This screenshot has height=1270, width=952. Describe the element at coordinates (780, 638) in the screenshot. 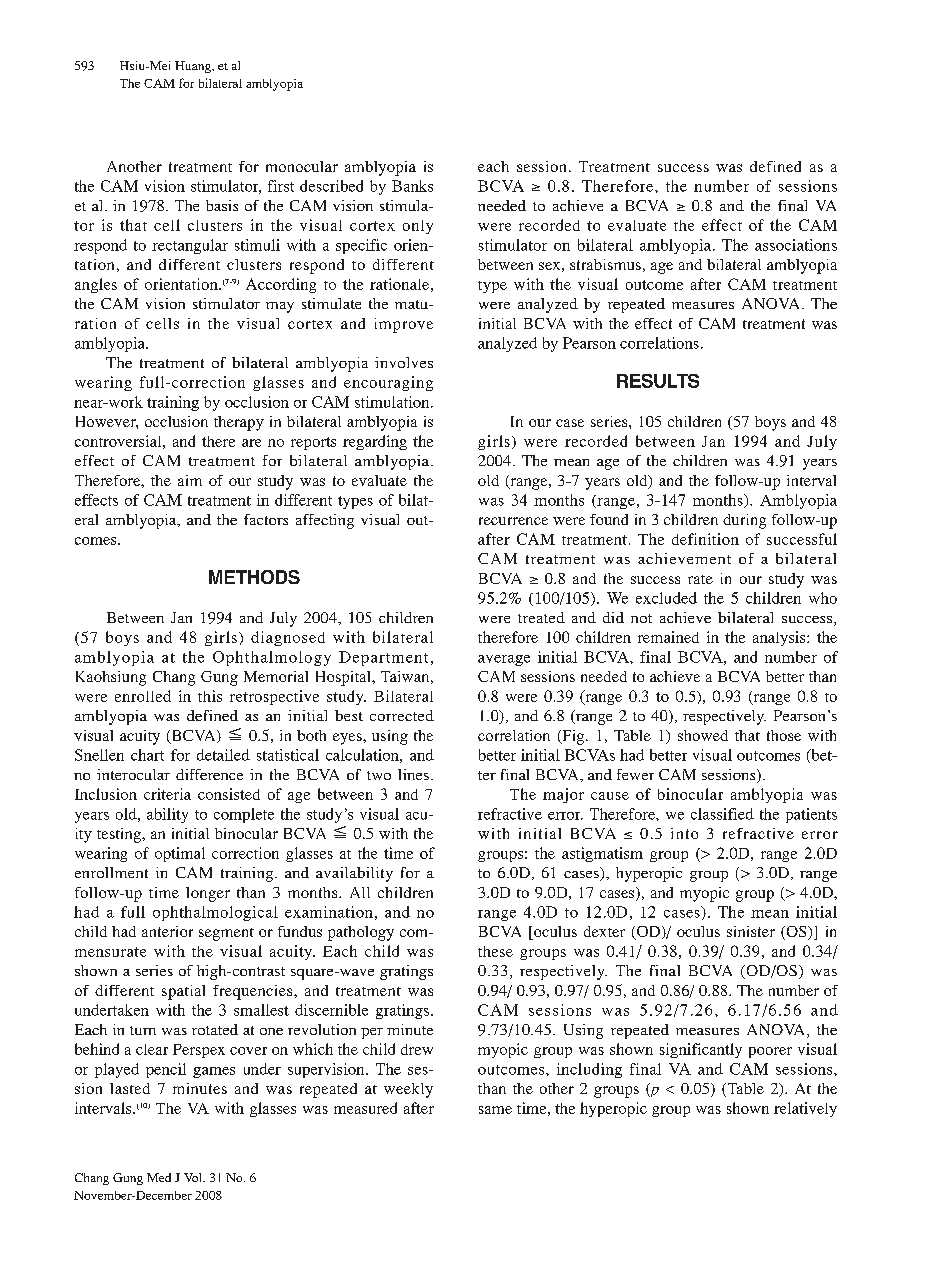

I see `analysis` at that location.
